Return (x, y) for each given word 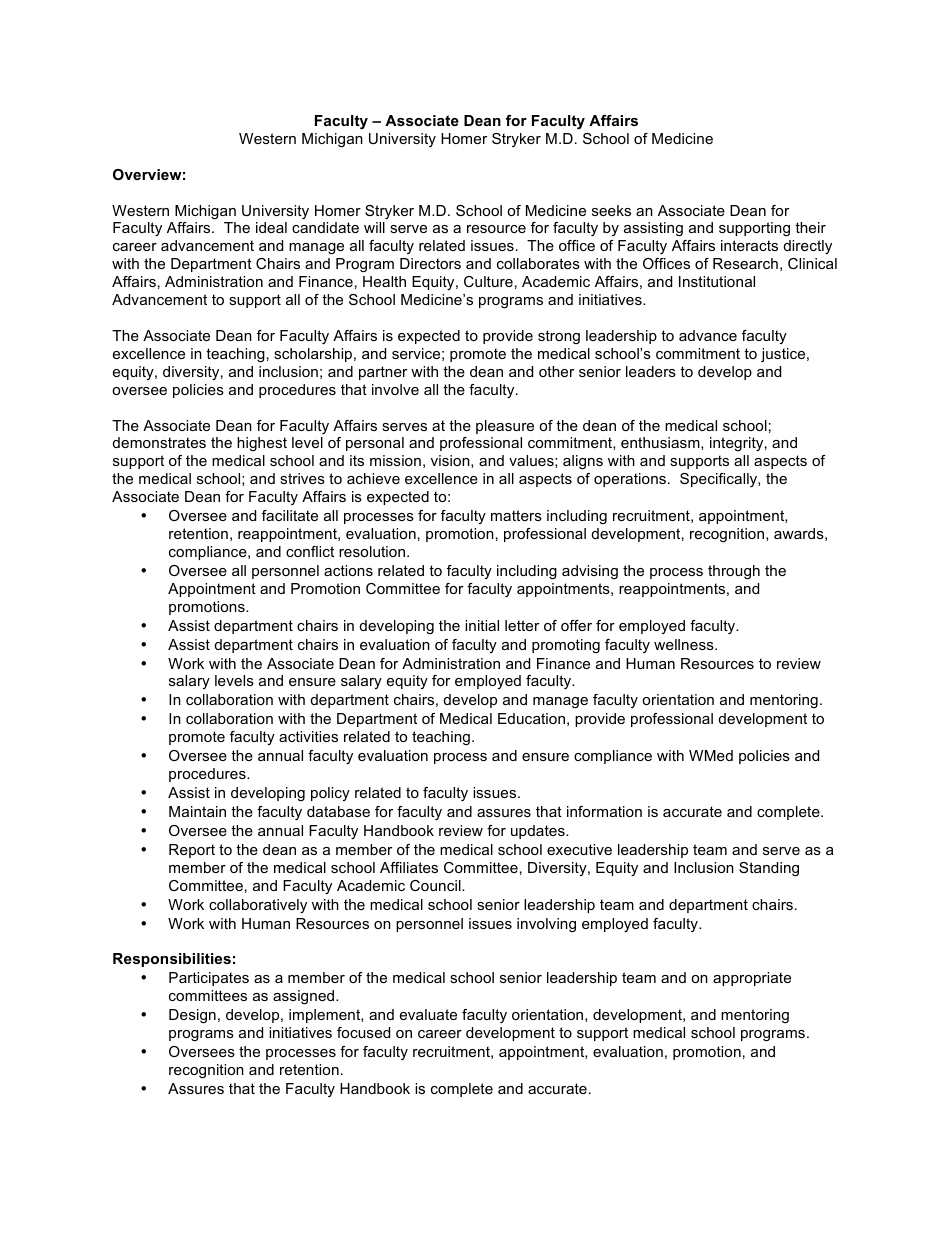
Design (192, 1016)
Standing (769, 869)
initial (482, 625)
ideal (271, 227)
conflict (310, 551)
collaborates (538, 263)
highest (262, 444)
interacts (749, 245)
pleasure (505, 427)
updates (539, 832)
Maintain (197, 811)
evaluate (428, 1014)
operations (630, 480)
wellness (685, 644)
